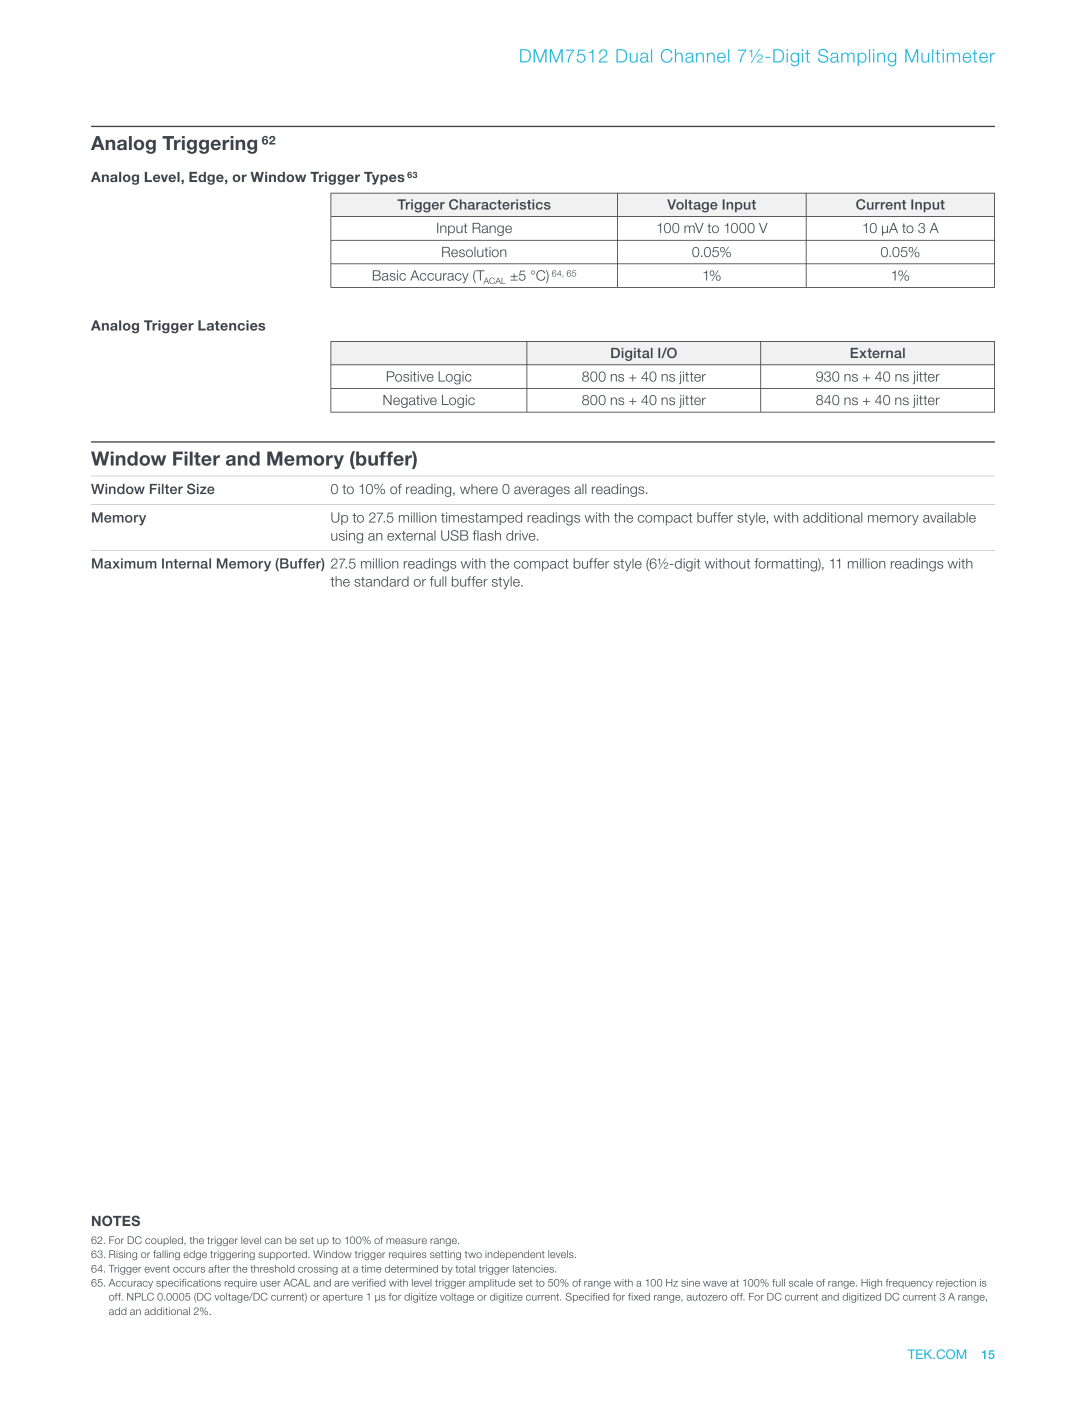 This image has width=1086, height=1406. I want to click on after, so click(219, 1269).
